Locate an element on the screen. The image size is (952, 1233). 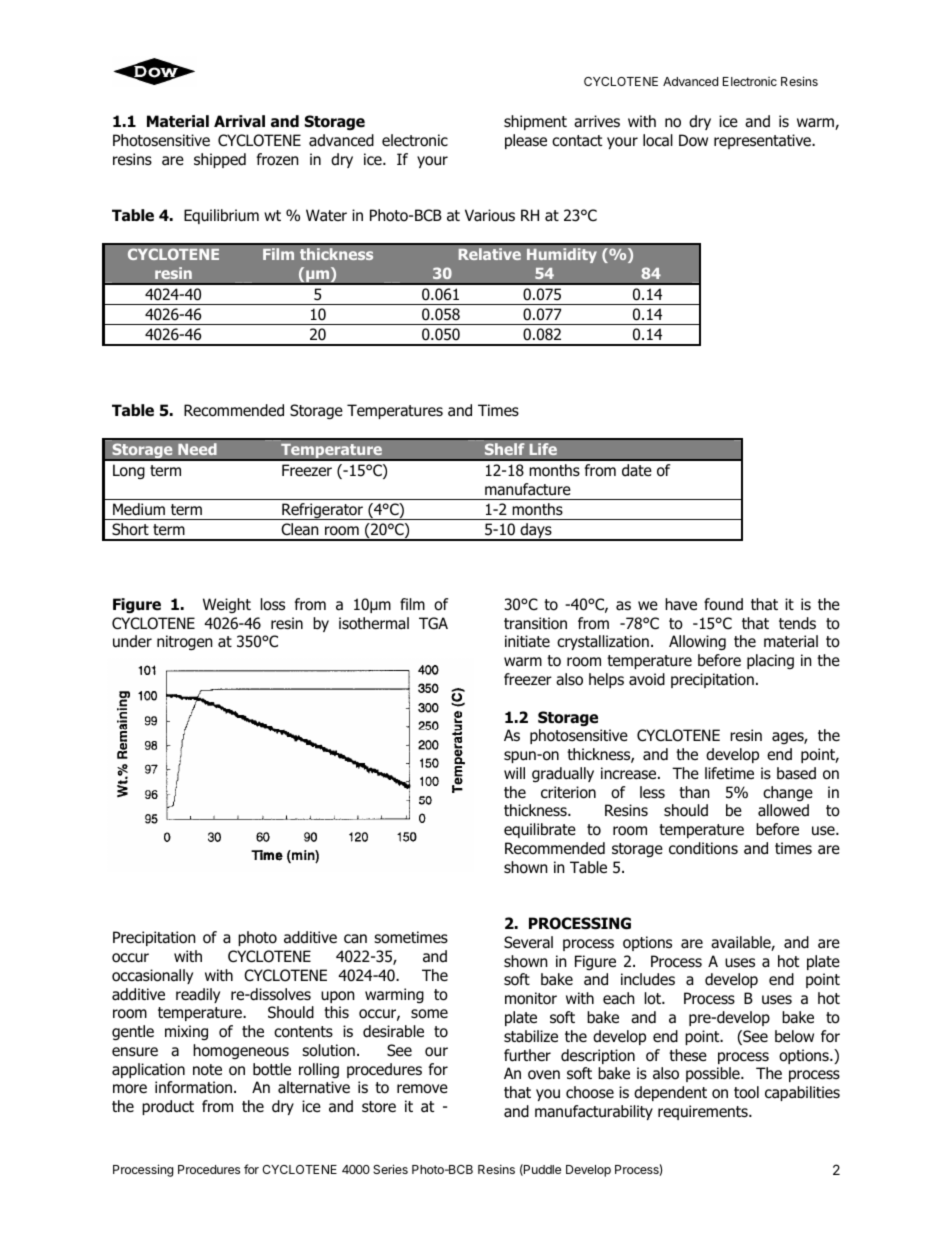
nitrogen is located at coordinates (184, 643).
